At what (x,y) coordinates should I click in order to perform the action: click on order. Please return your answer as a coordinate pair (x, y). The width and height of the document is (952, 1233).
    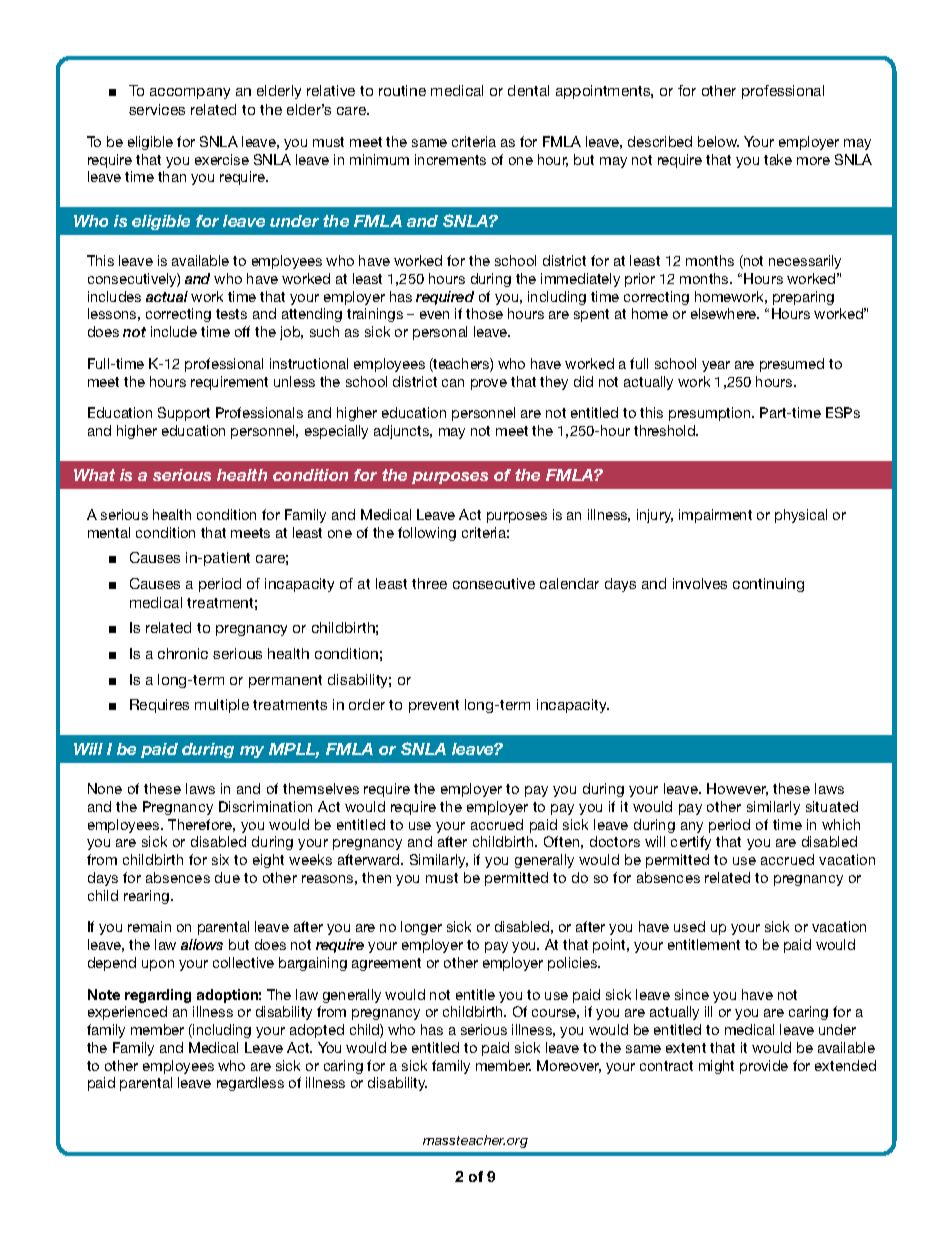
    Looking at the image, I should click on (367, 704).
